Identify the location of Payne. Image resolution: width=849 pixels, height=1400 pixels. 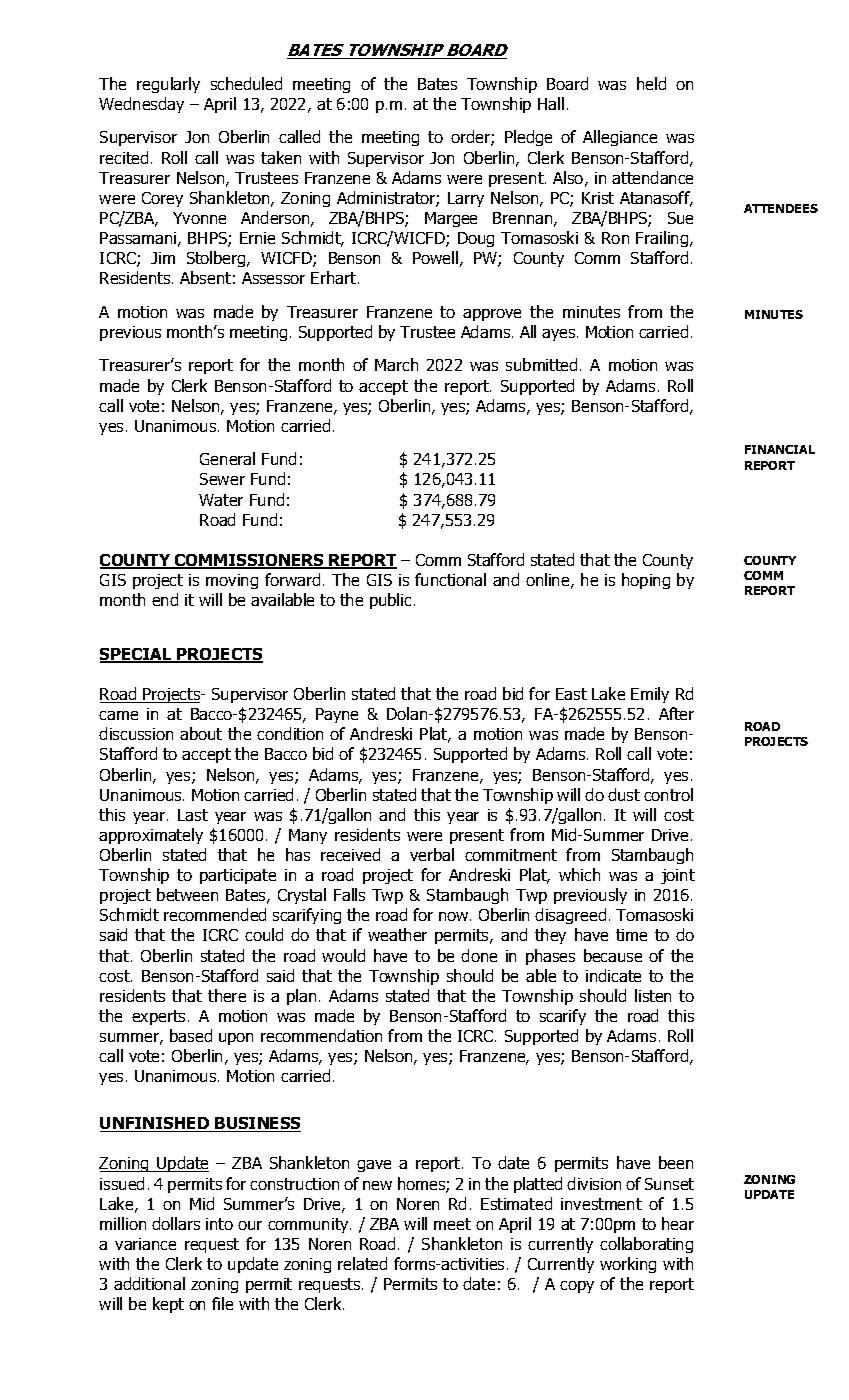
(337, 715).
